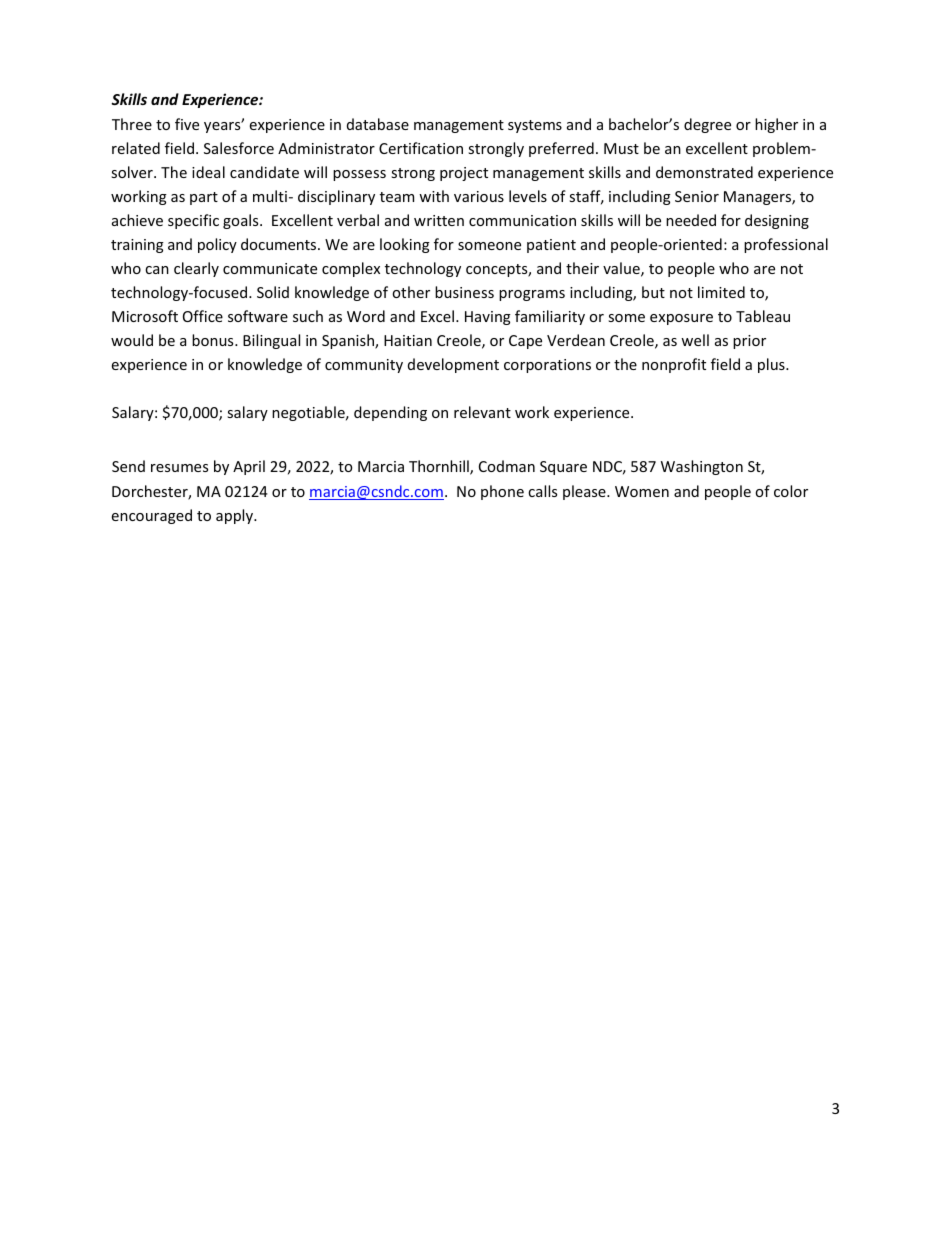 This screenshot has width=952, height=1233. Describe the element at coordinates (488, 318) in the screenshot. I see `Having` at that location.
